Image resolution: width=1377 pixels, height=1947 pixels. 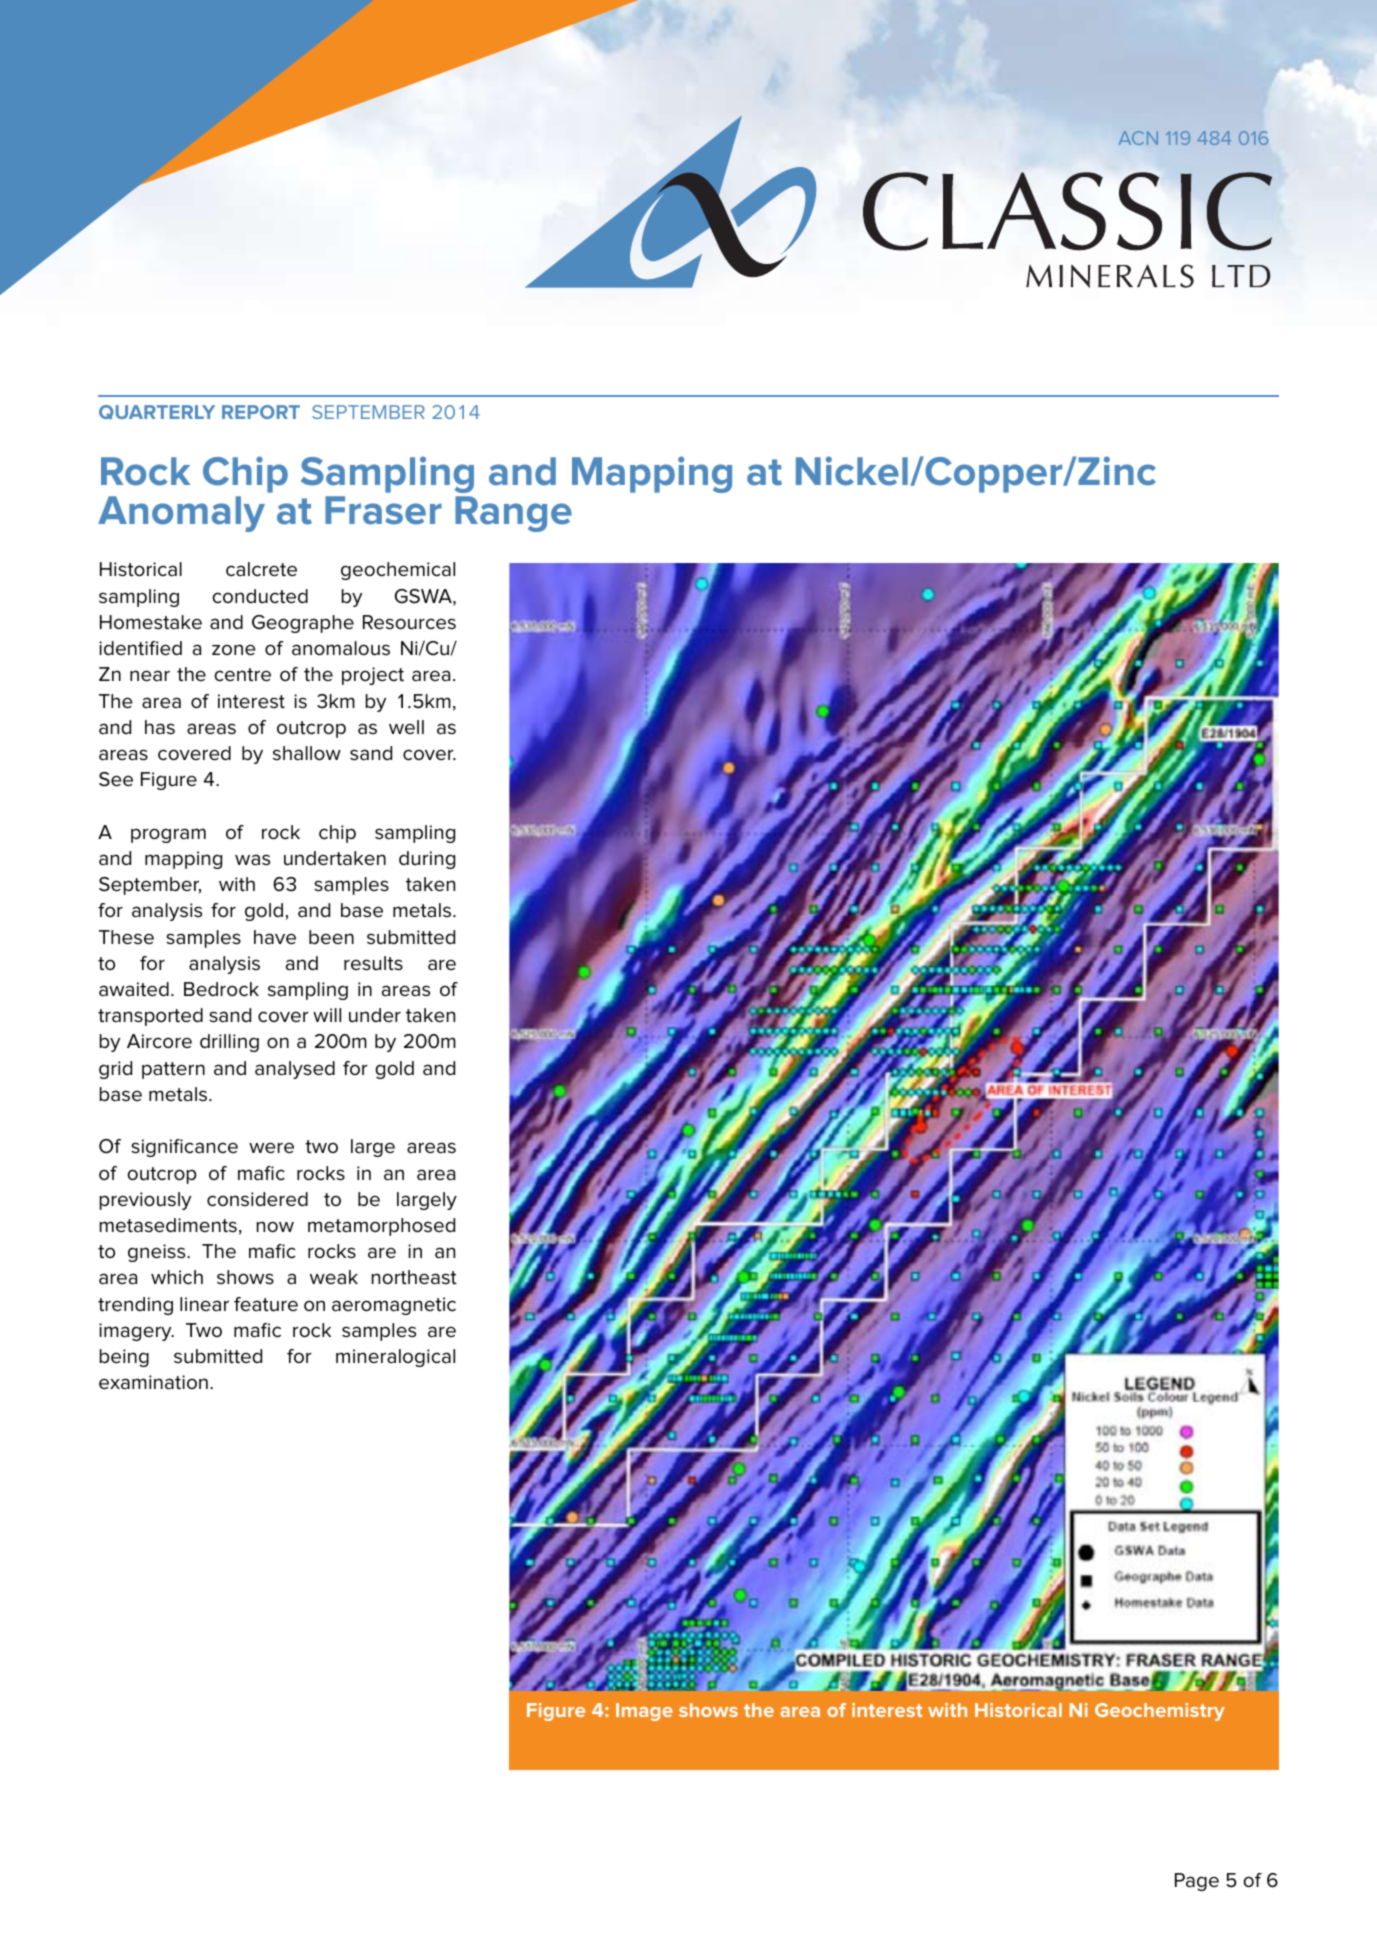 I want to click on being, so click(x=124, y=1358).
